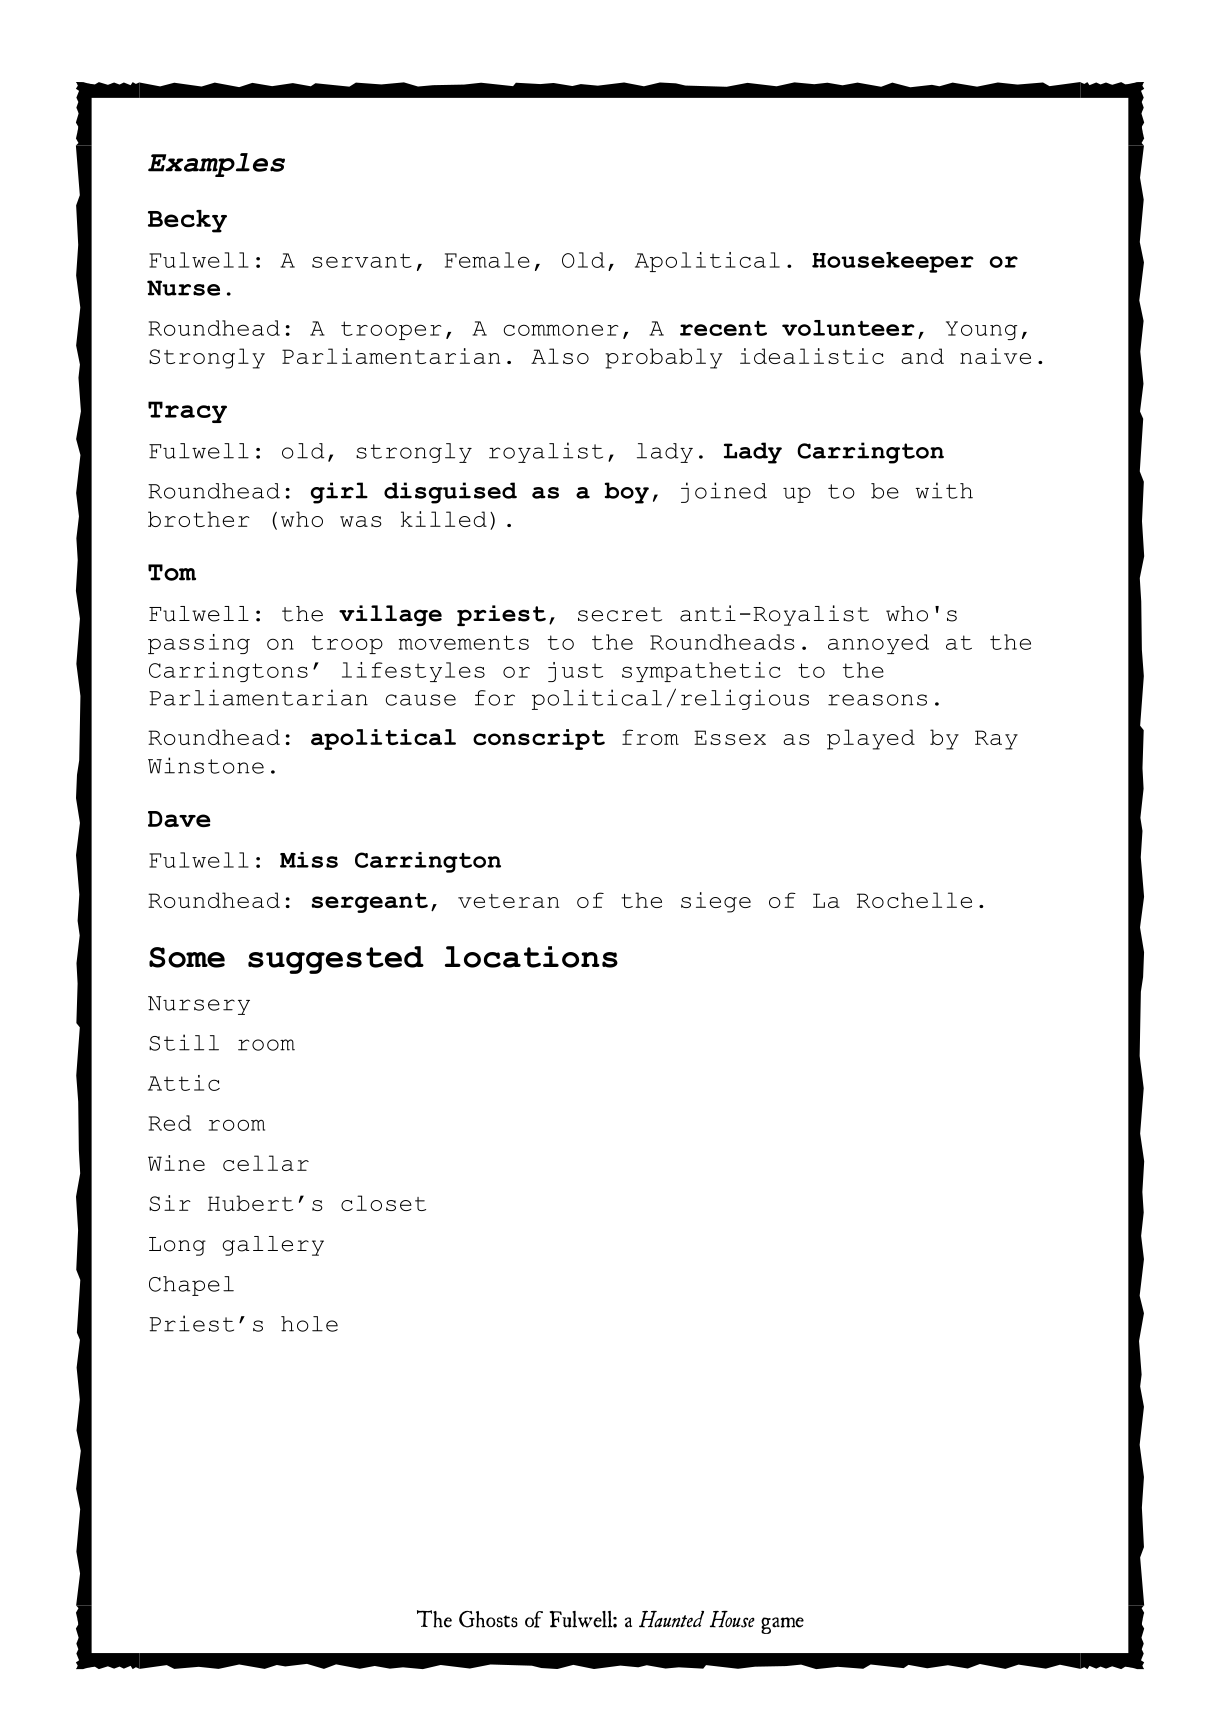 The image size is (1220, 1725). What do you see at coordinates (216, 165) in the screenshot?
I see `Examples` at bounding box center [216, 165].
